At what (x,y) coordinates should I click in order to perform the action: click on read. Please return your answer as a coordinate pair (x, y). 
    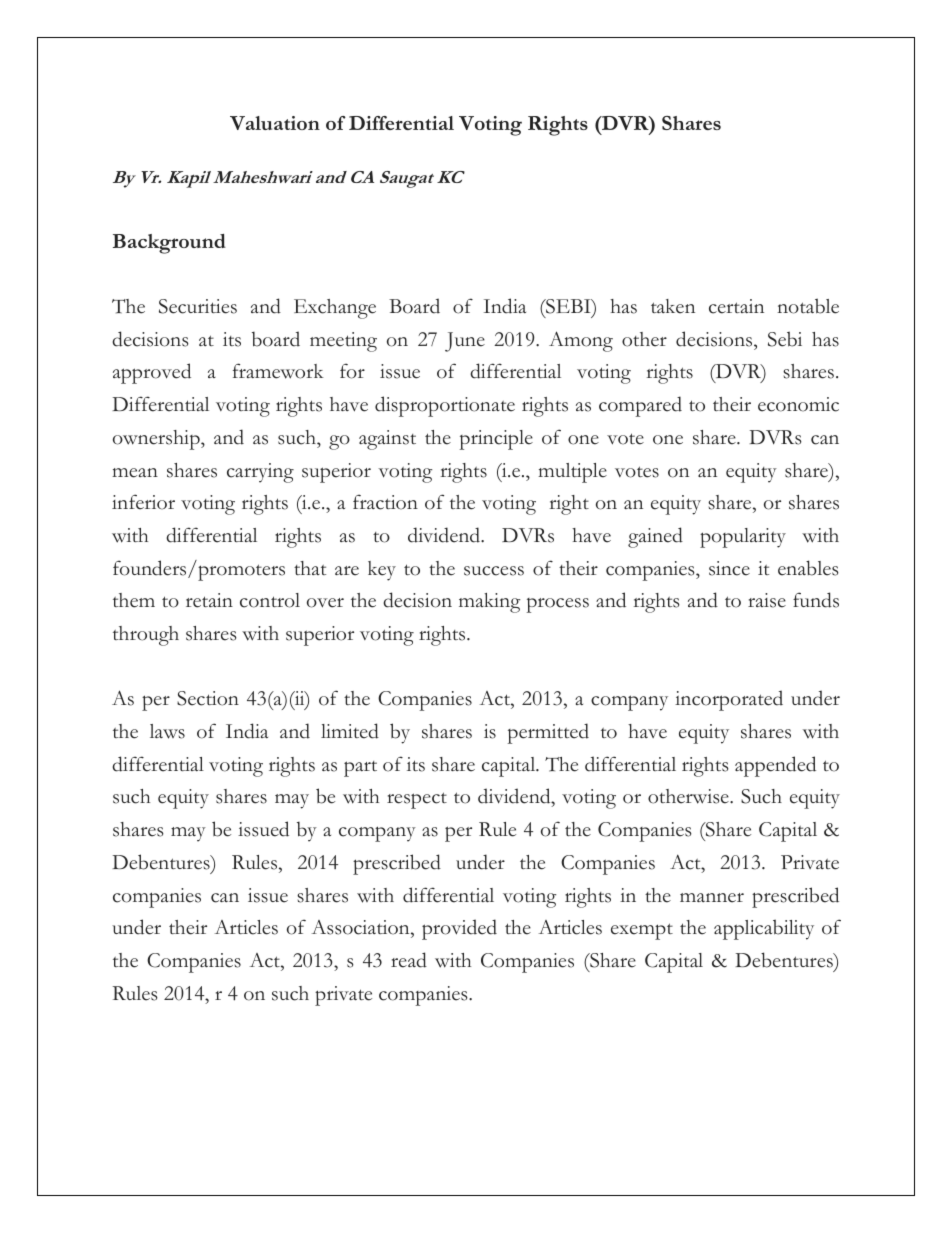
    Looking at the image, I should click on (409, 960).
